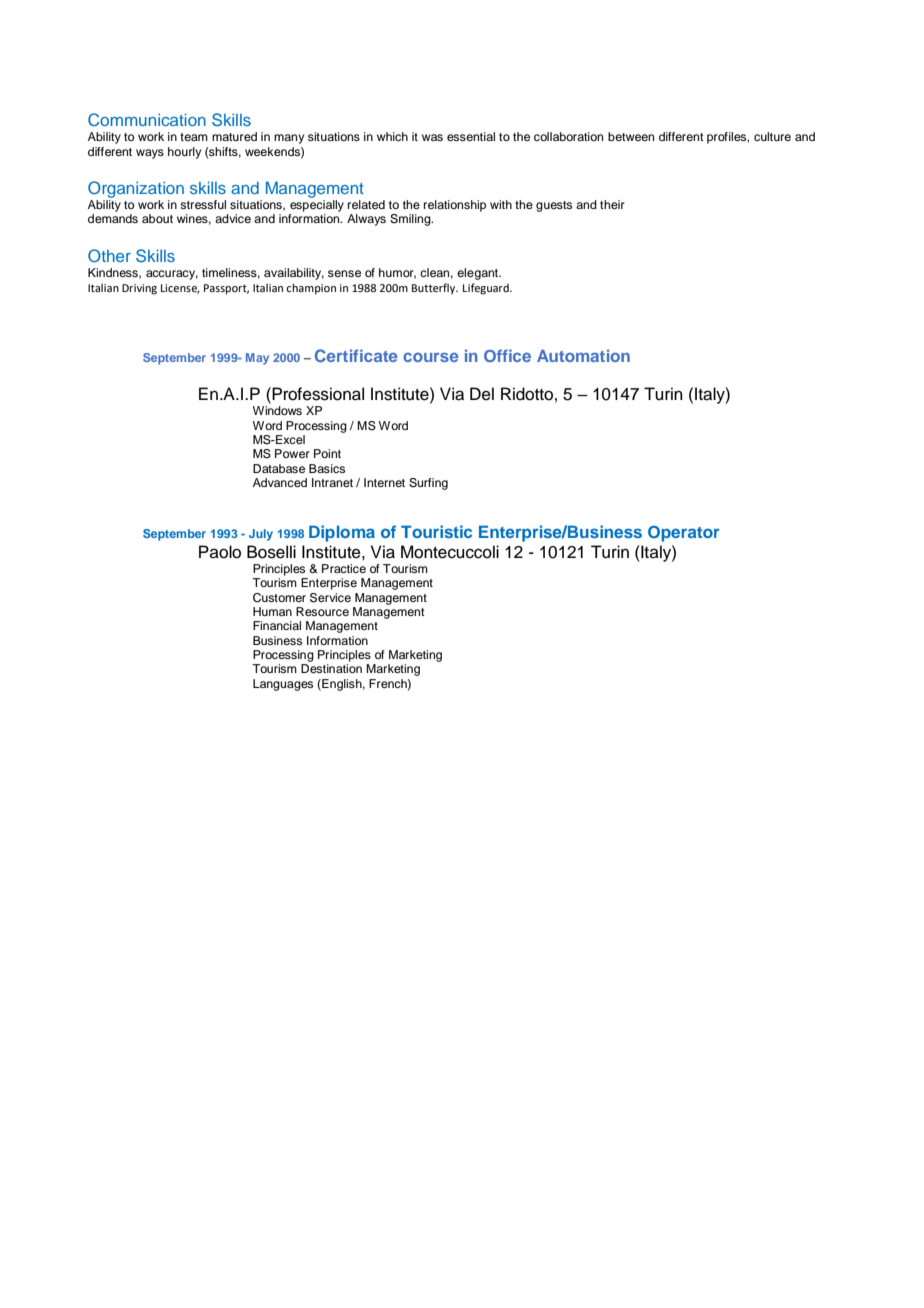 This screenshot has width=924, height=1308. Describe the element at coordinates (139, 289) in the screenshot. I see `Driving` at that location.
